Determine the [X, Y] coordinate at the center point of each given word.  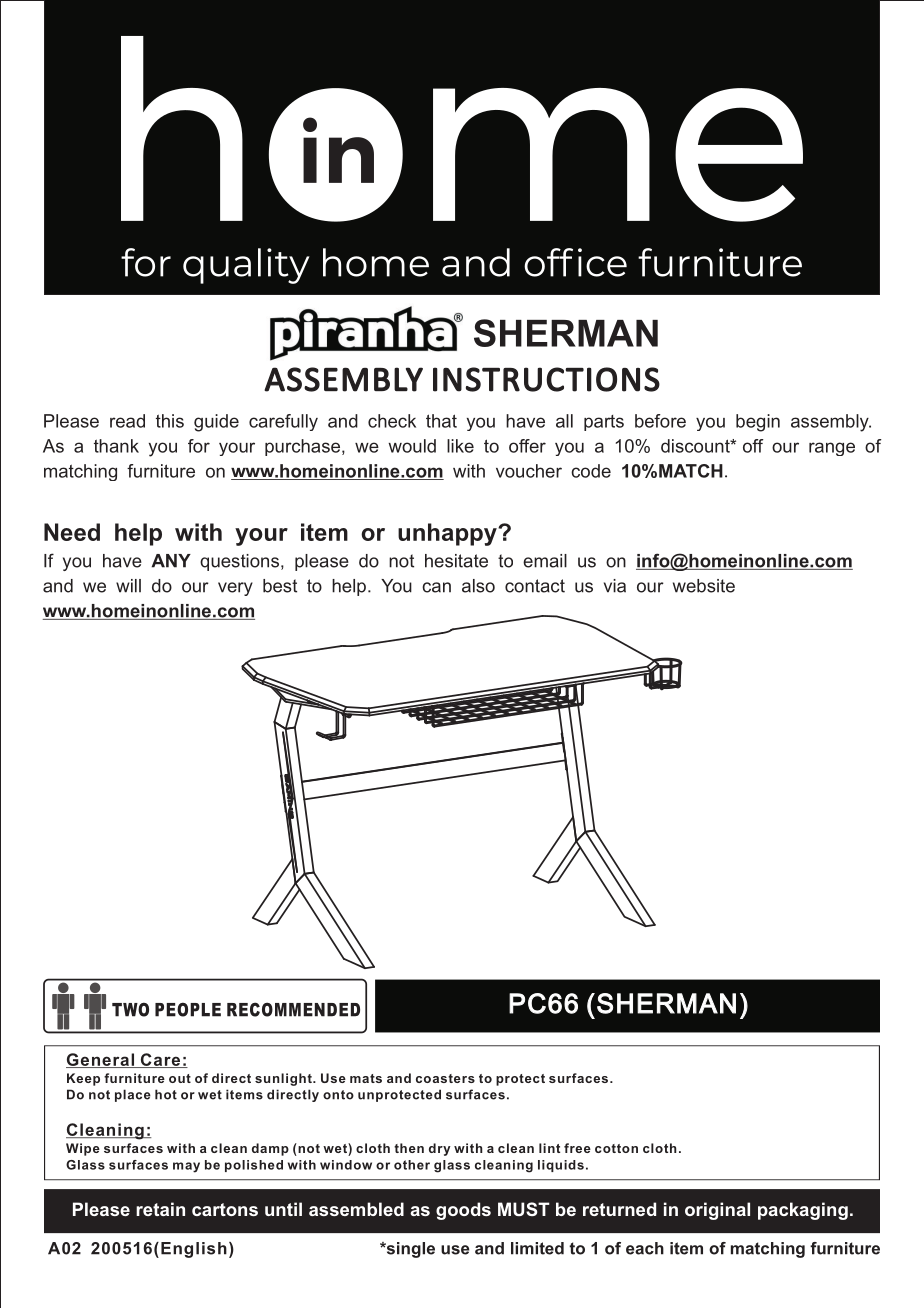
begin [758, 423]
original [717, 1211]
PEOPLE [188, 1009]
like [460, 446]
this [170, 421]
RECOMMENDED [293, 1009]
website [704, 586]
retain [160, 1209]
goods [463, 1211]
